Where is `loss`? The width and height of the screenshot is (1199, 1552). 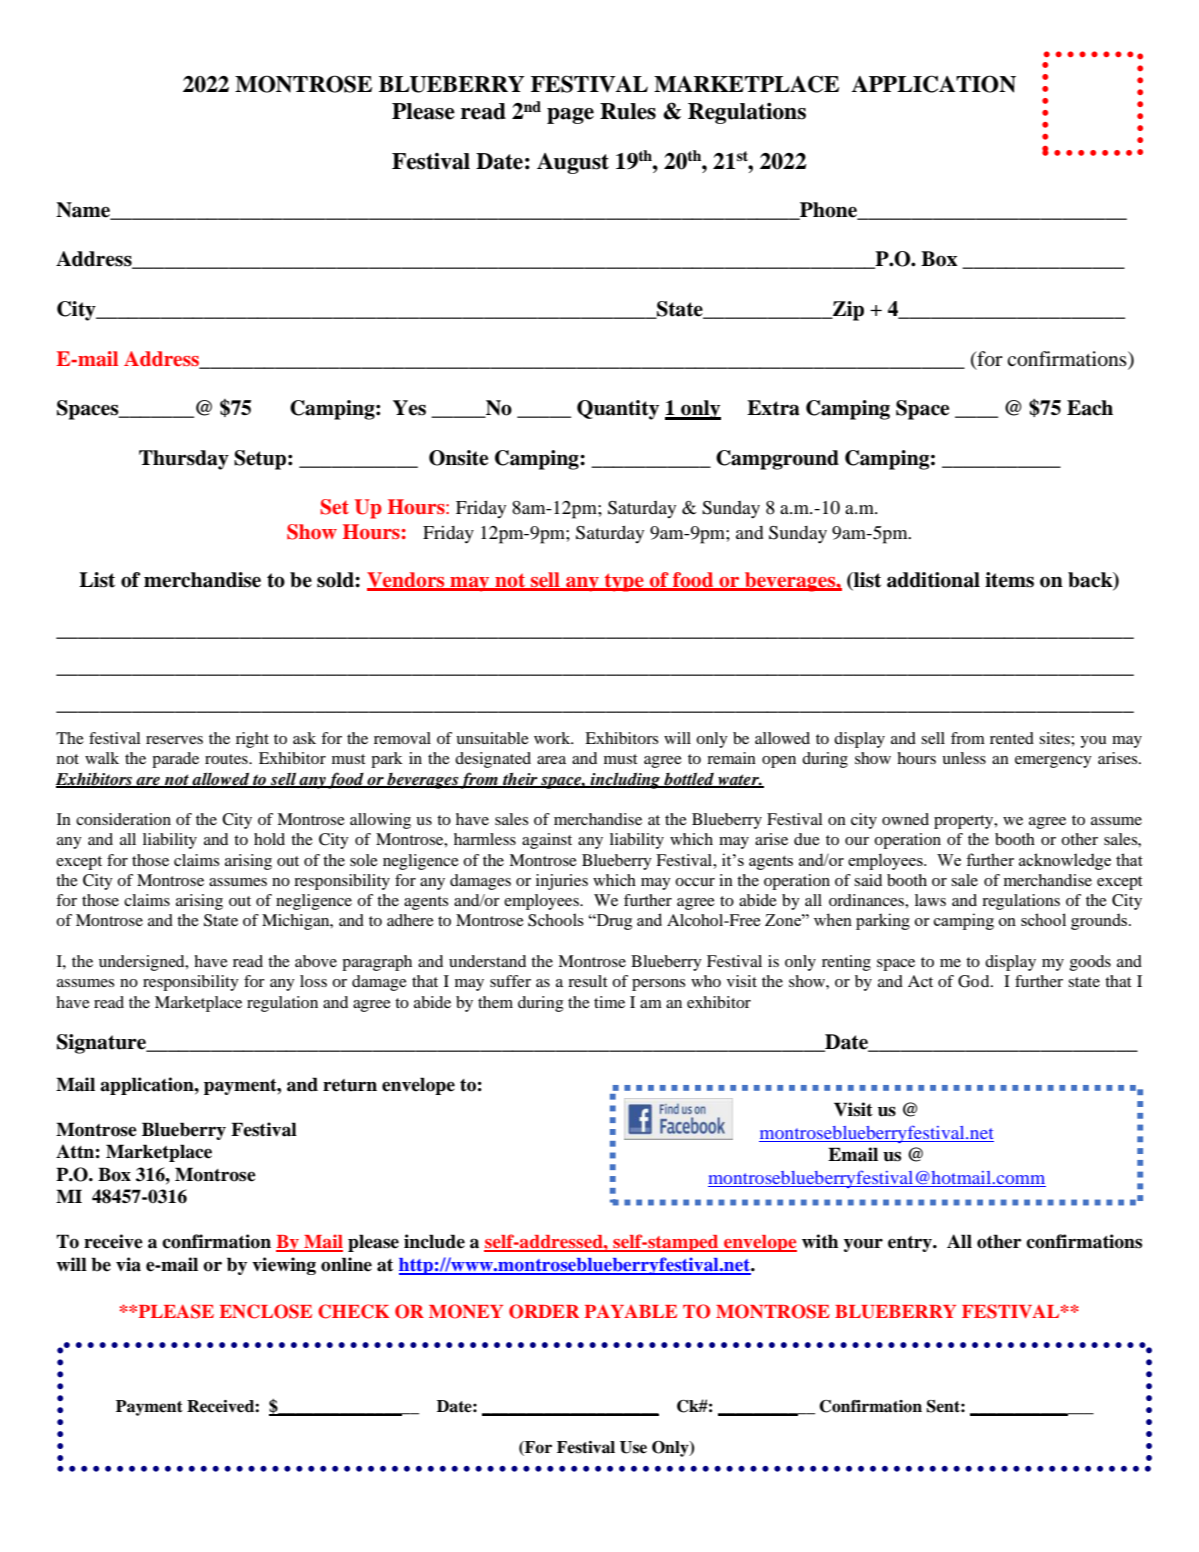
loss is located at coordinates (313, 981).
